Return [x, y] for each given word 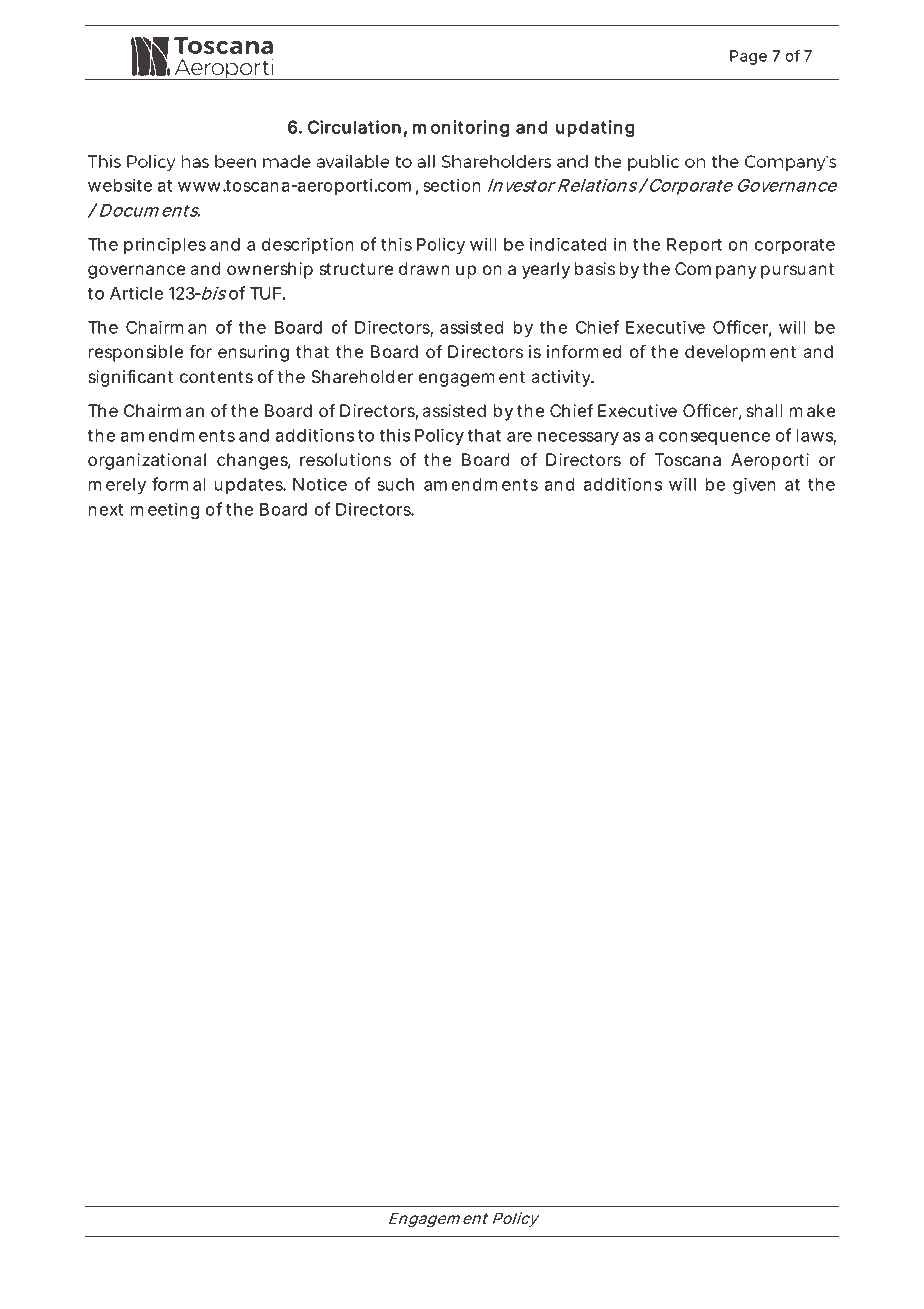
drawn [424, 268]
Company [716, 270]
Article [136, 293]
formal [179, 484]
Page [748, 57]
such [395, 484]
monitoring [461, 129]
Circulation [354, 127]
